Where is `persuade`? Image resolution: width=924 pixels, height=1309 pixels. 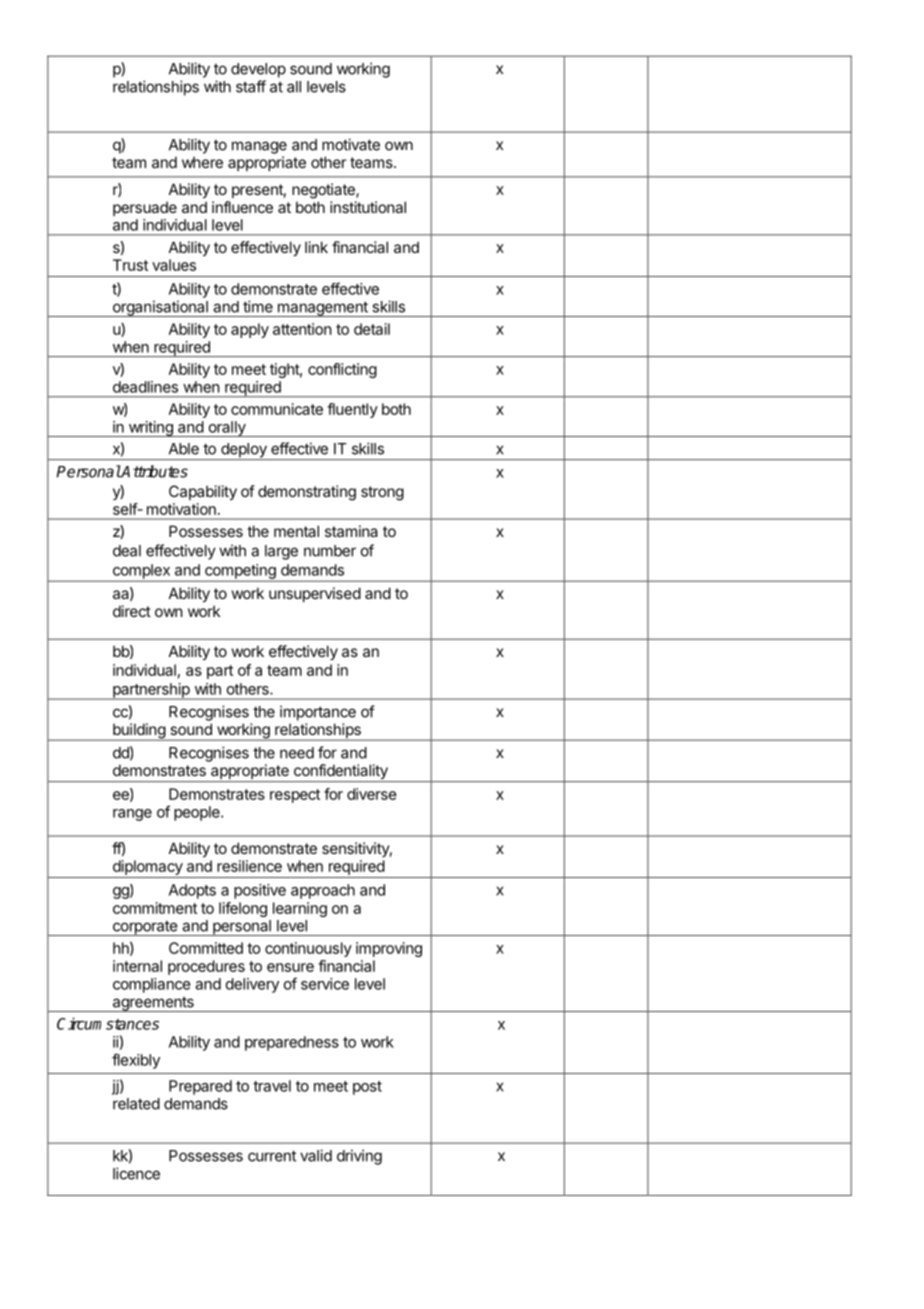 persuade is located at coordinates (145, 208).
